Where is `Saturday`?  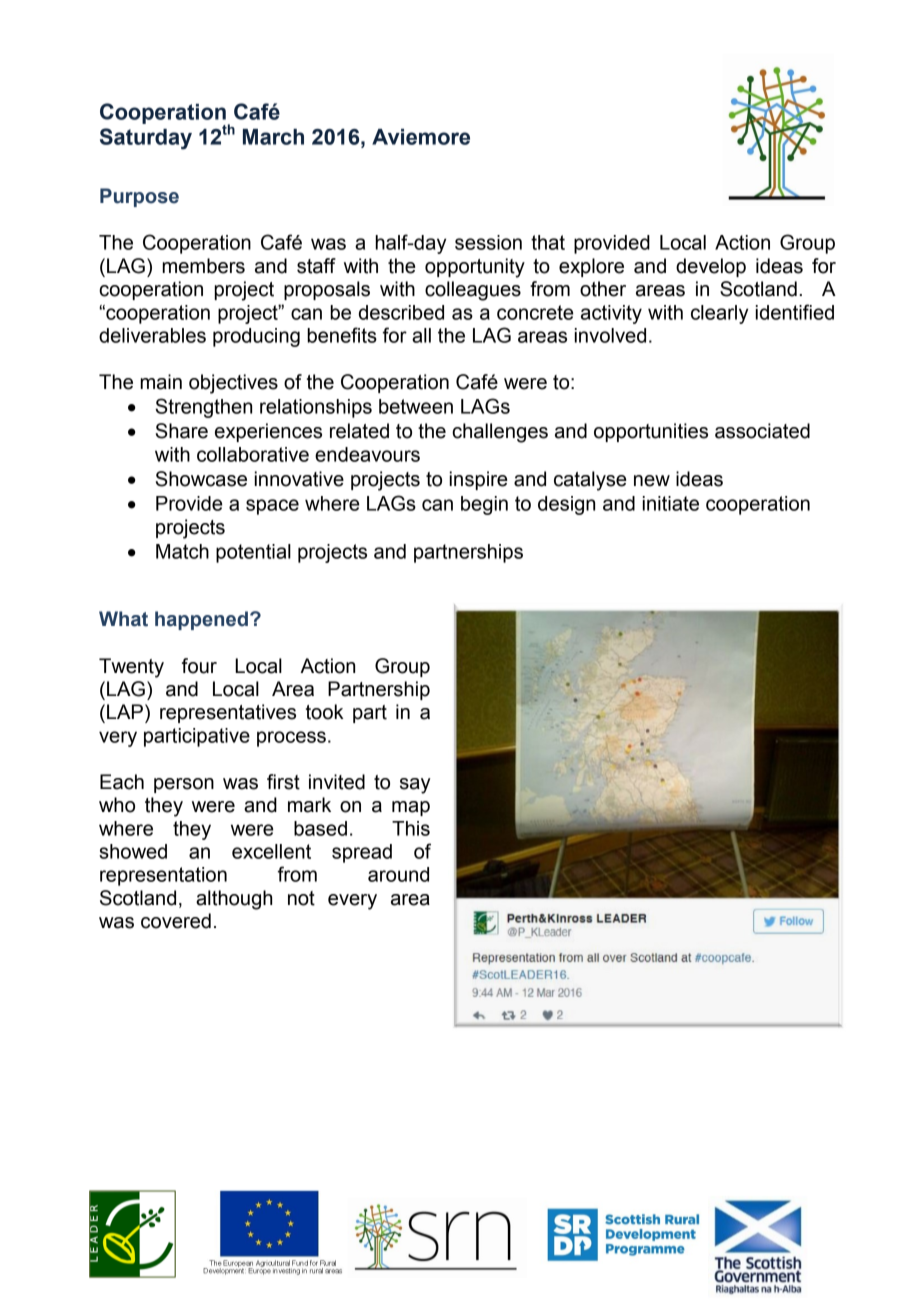
Saturday is located at coordinates (146, 139).
